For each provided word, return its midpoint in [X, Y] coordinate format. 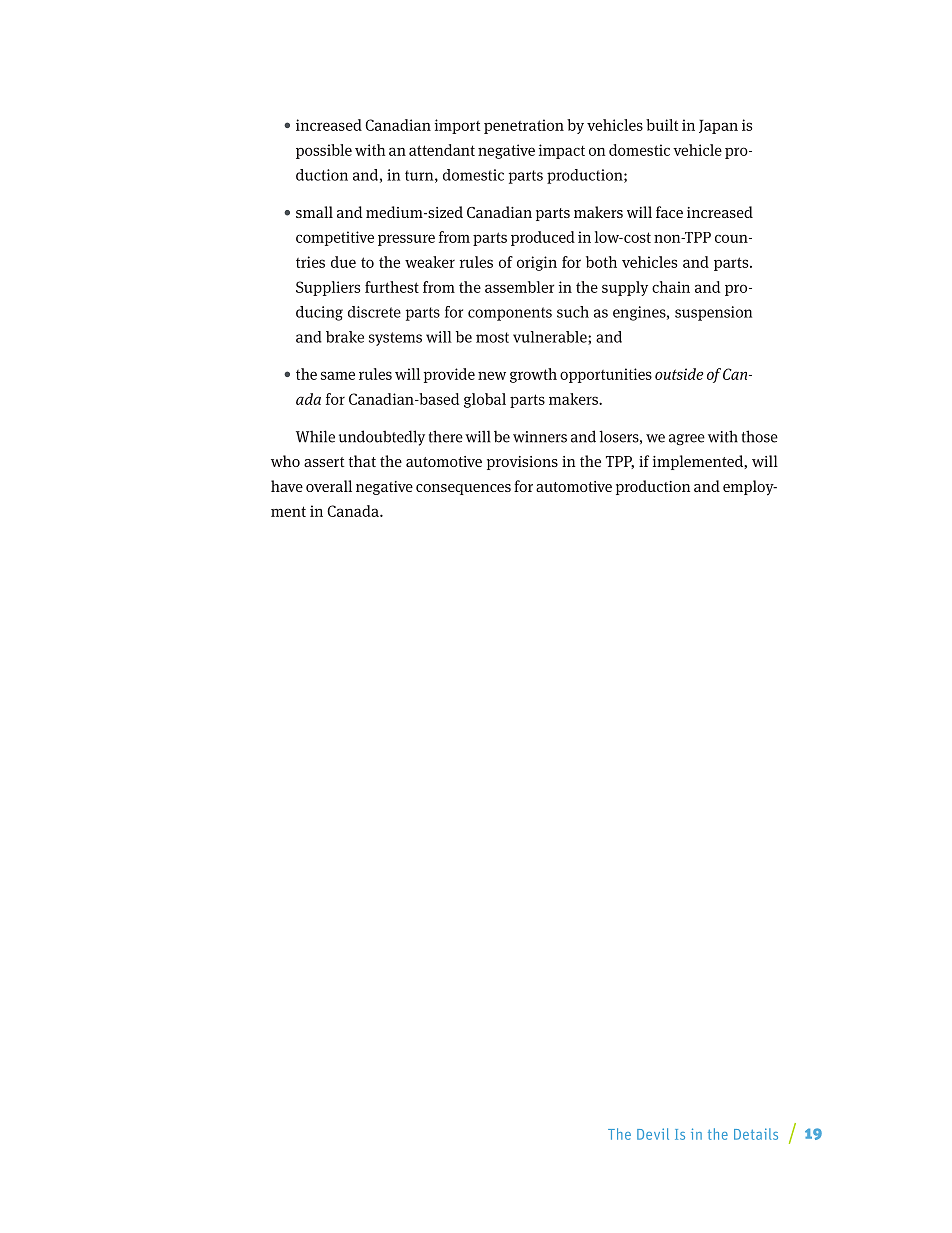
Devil [653, 1134]
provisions [522, 463]
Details [756, 1134]
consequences [463, 489]
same [338, 375]
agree [687, 439]
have [287, 486]
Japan [718, 126]
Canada [354, 511]
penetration [524, 126]
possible [324, 151]
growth [533, 375]
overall [329, 486]
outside [679, 374]
